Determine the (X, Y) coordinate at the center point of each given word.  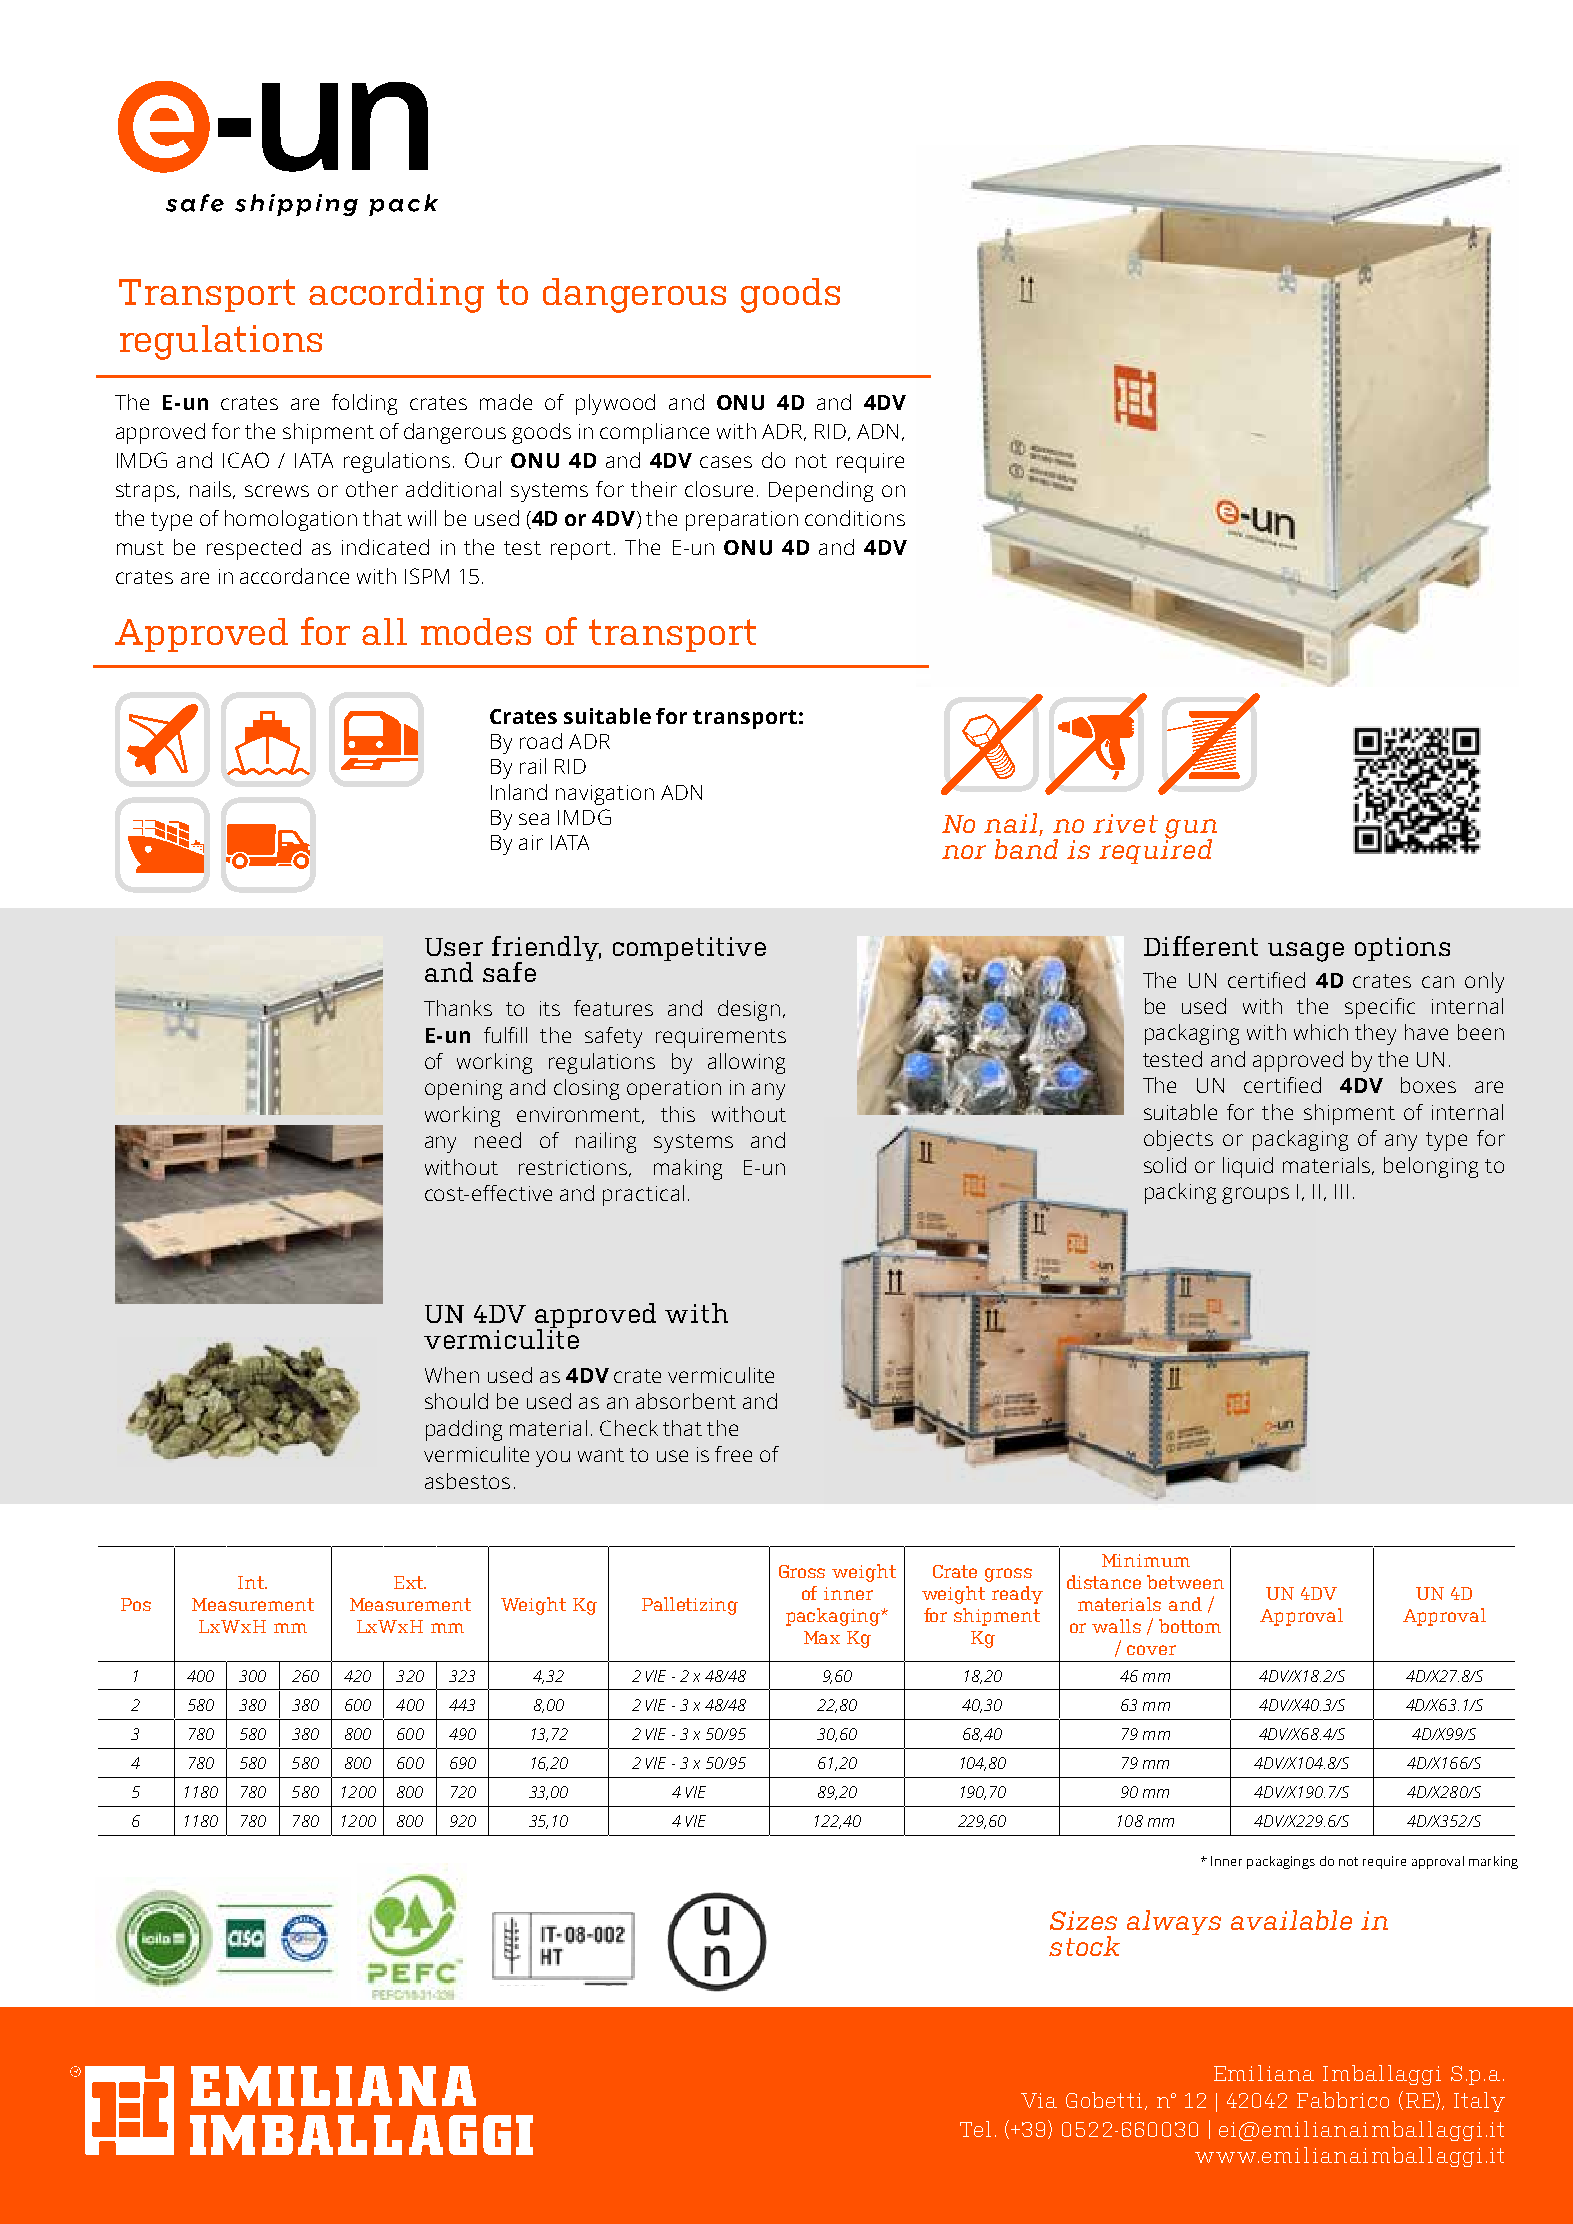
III (1341, 1191)
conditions (855, 518)
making (688, 1169)
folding (364, 404)
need (498, 1140)
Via (1039, 2100)
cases (726, 462)
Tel (975, 2129)
